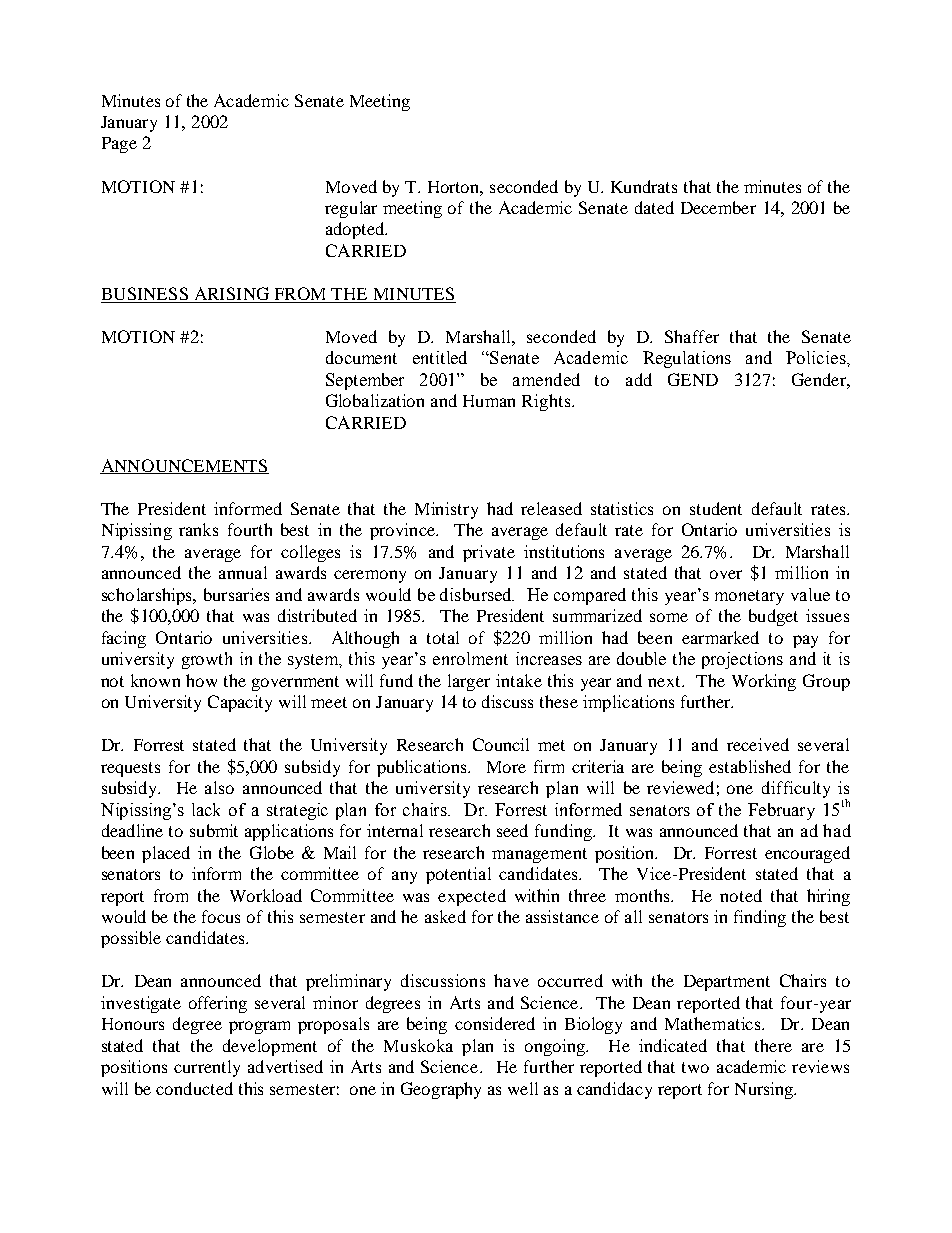 The width and height of the image is (952, 1233). What do you see at coordinates (687, 359) in the image?
I see `Regulations` at bounding box center [687, 359].
